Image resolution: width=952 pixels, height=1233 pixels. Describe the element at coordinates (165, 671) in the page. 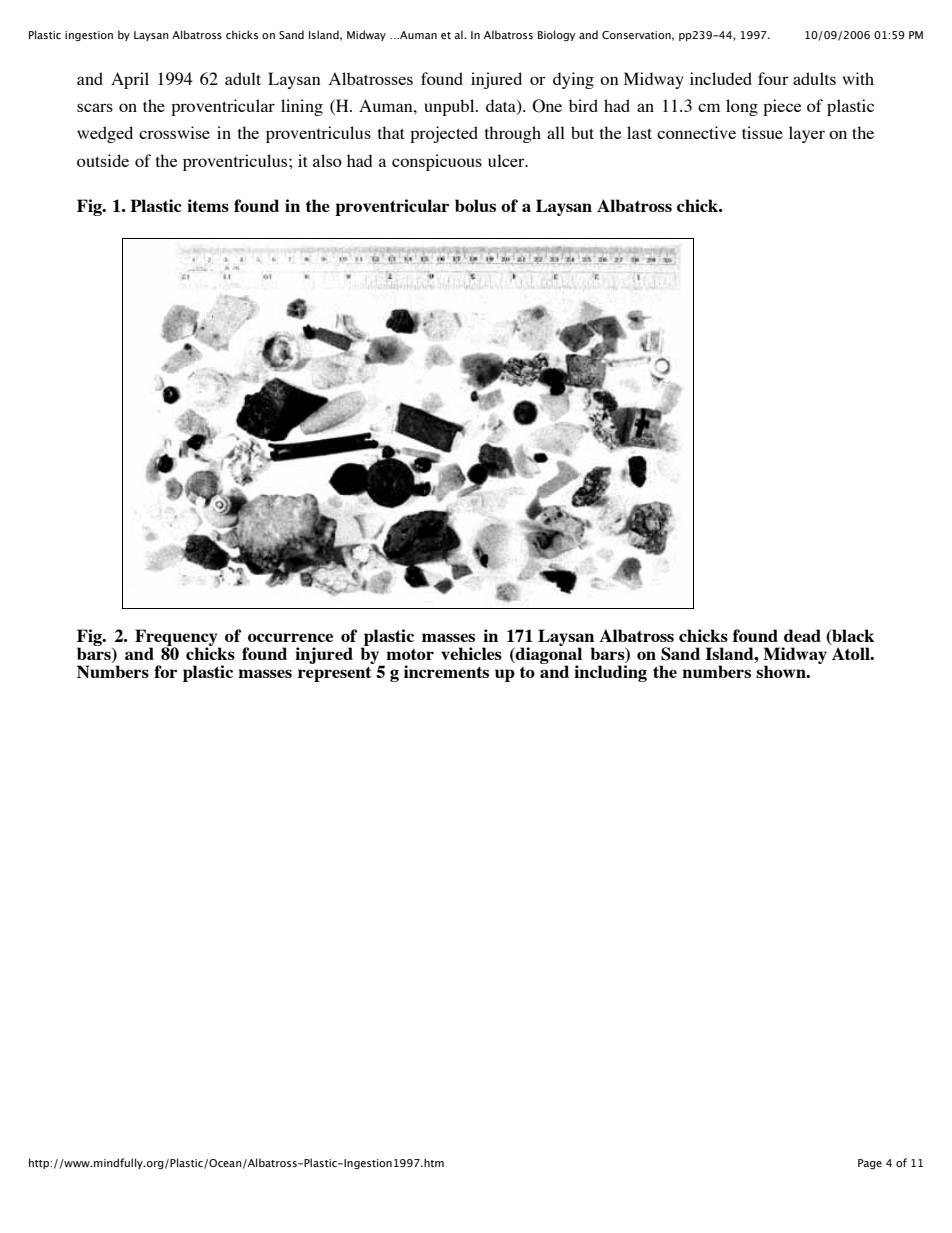

I see `for` at that location.
